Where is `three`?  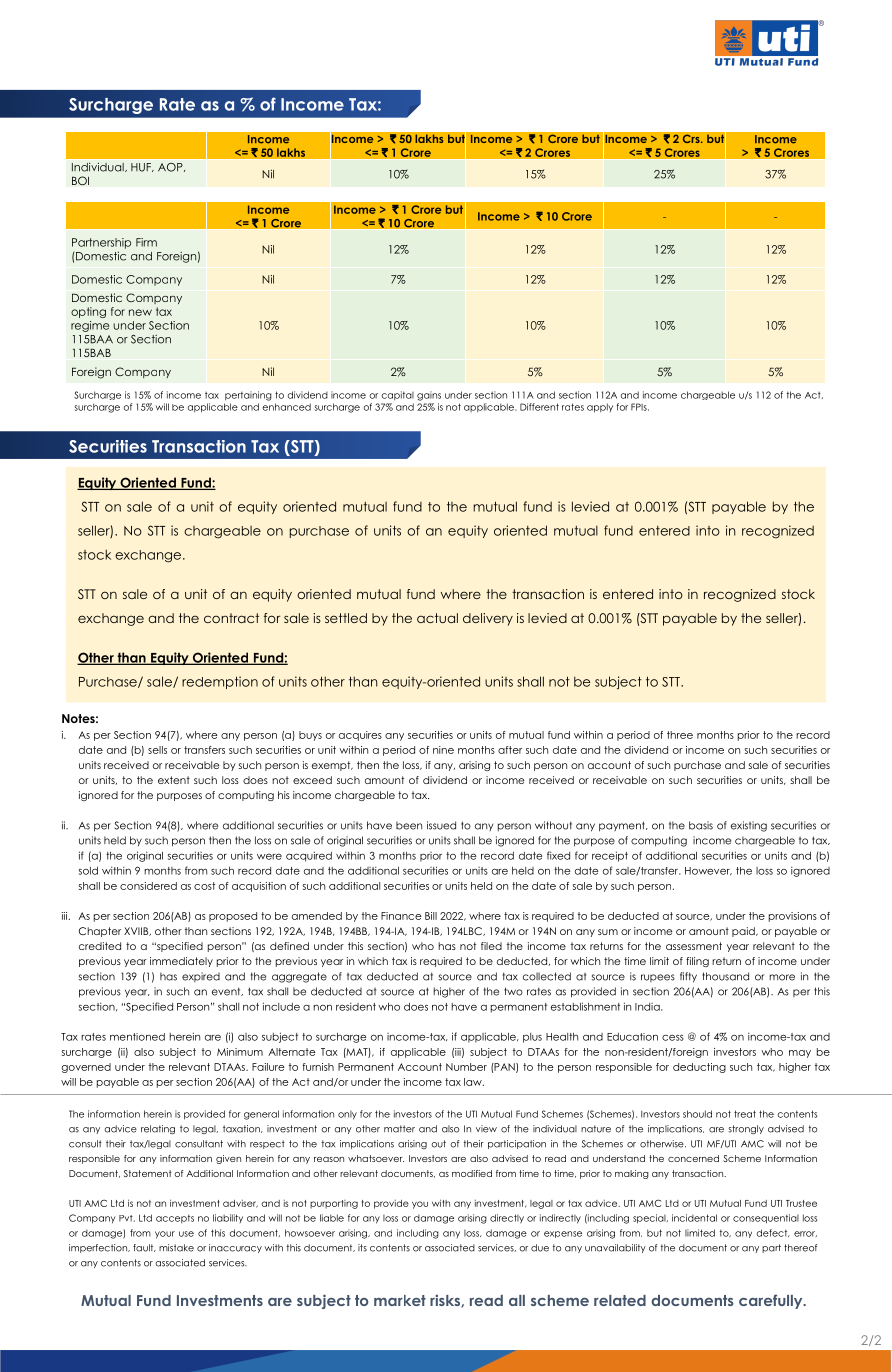
three is located at coordinates (680, 735).
